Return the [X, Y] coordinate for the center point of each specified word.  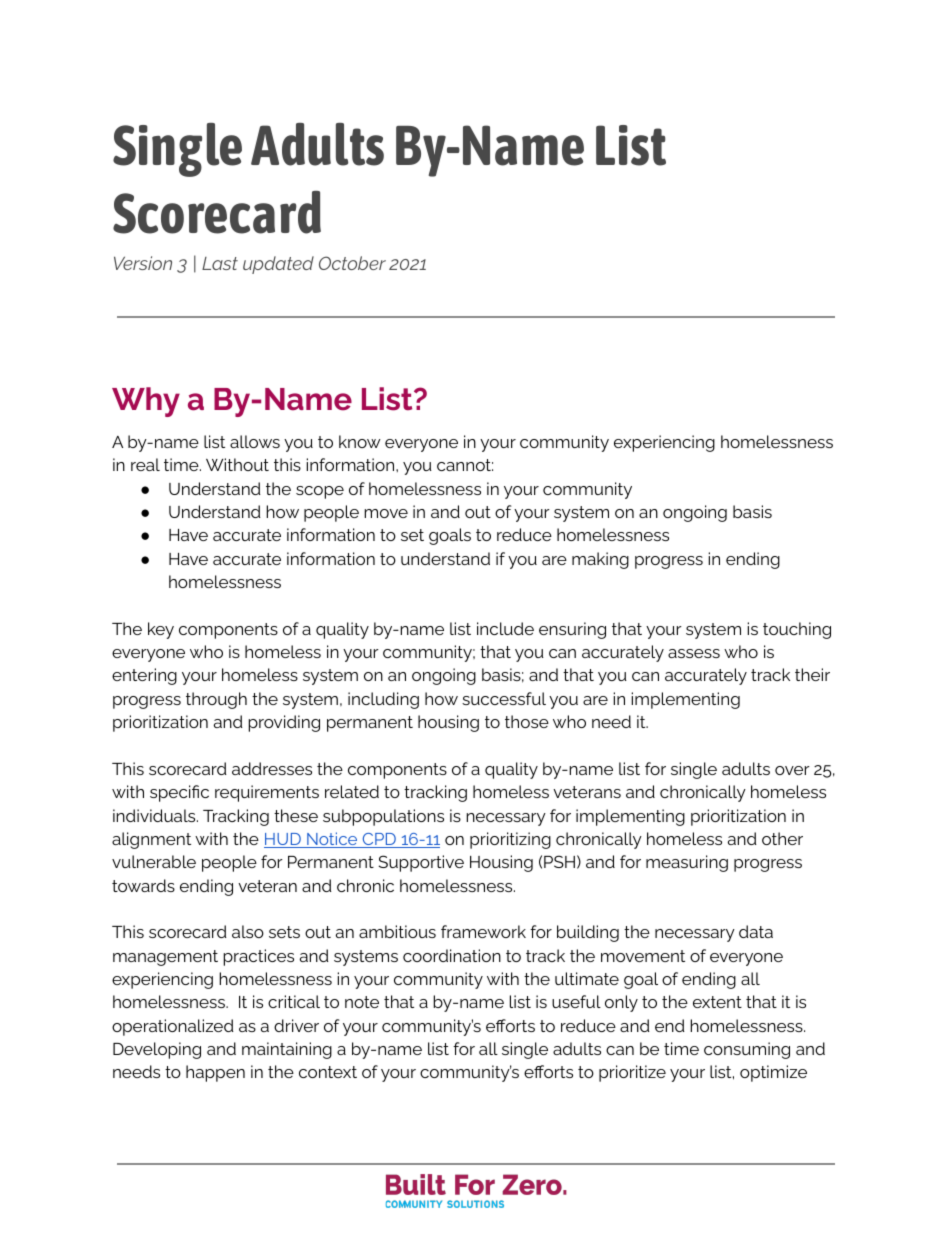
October [352, 263]
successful [504, 698]
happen [215, 1073]
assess [694, 653]
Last [220, 263]
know [360, 441]
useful [576, 1001]
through [216, 700]
